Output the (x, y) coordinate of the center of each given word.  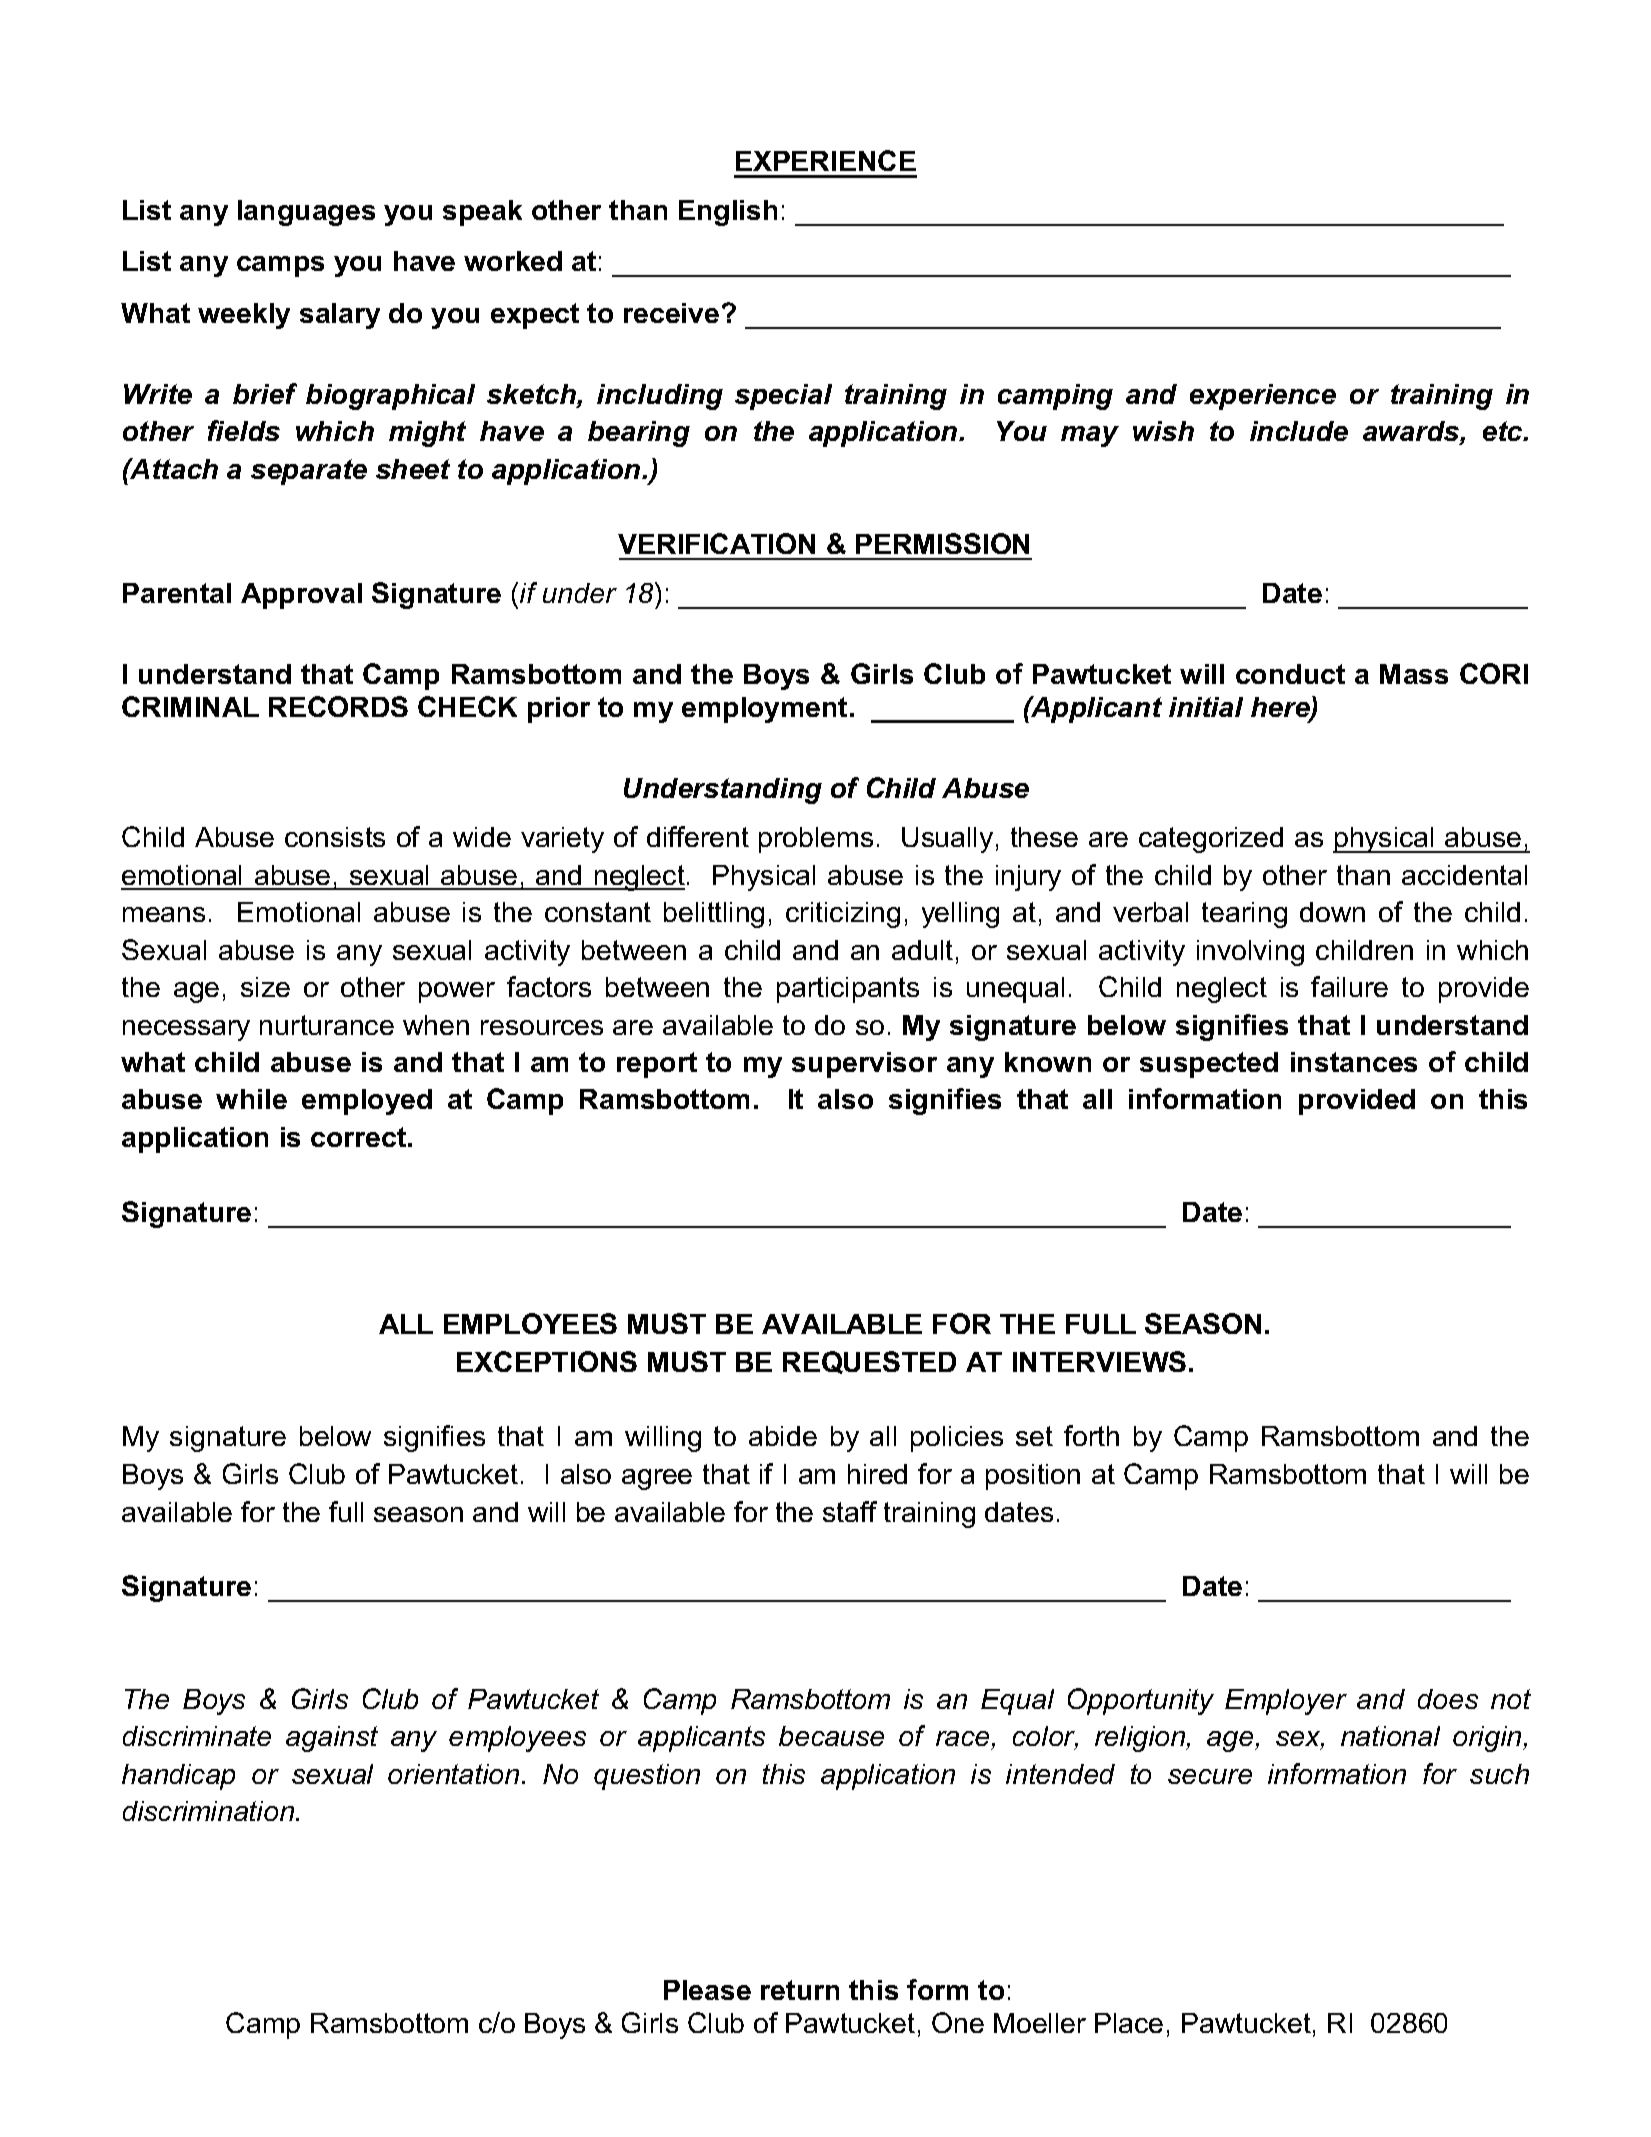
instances (1354, 1062)
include (1299, 431)
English (728, 213)
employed (367, 1102)
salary (340, 316)
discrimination (210, 1811)
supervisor (864, 1065)
